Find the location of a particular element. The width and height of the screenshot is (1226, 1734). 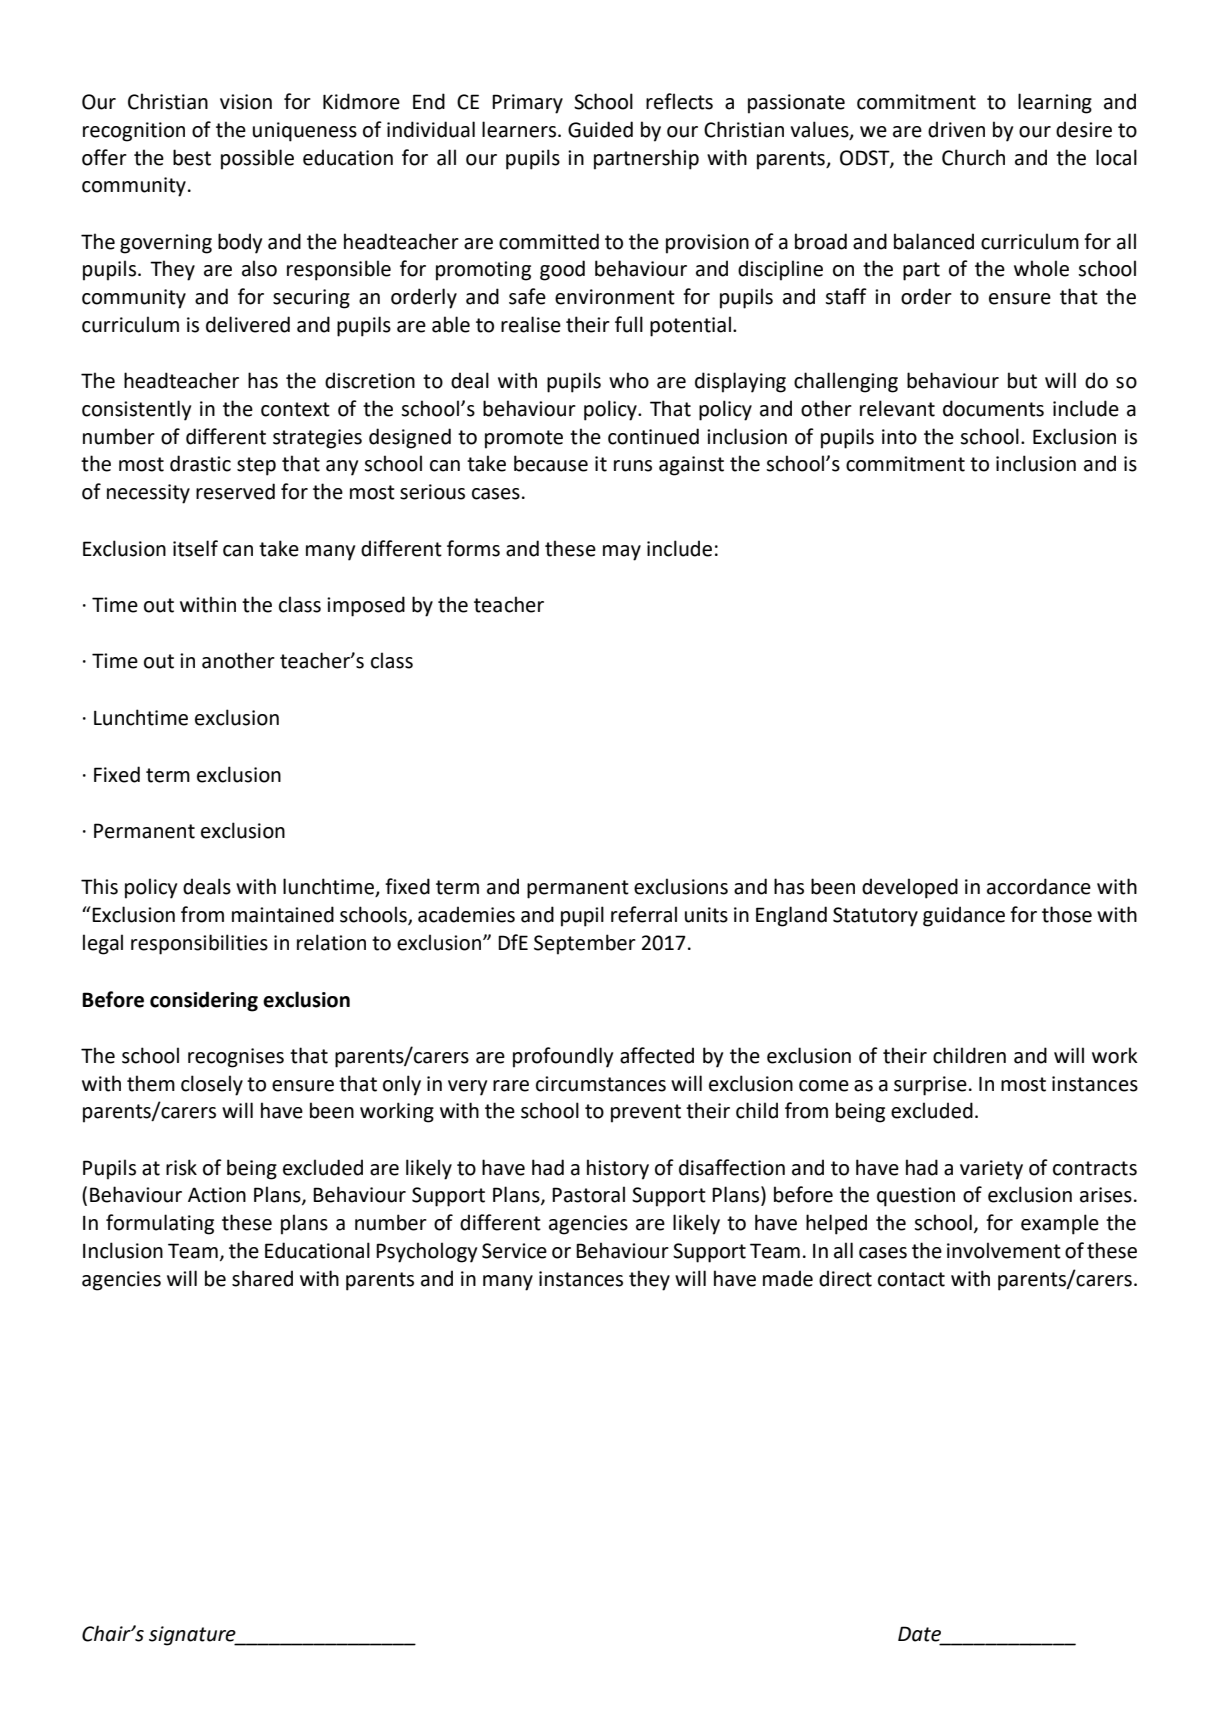

accordance is located at coordinates (1039, 886).
